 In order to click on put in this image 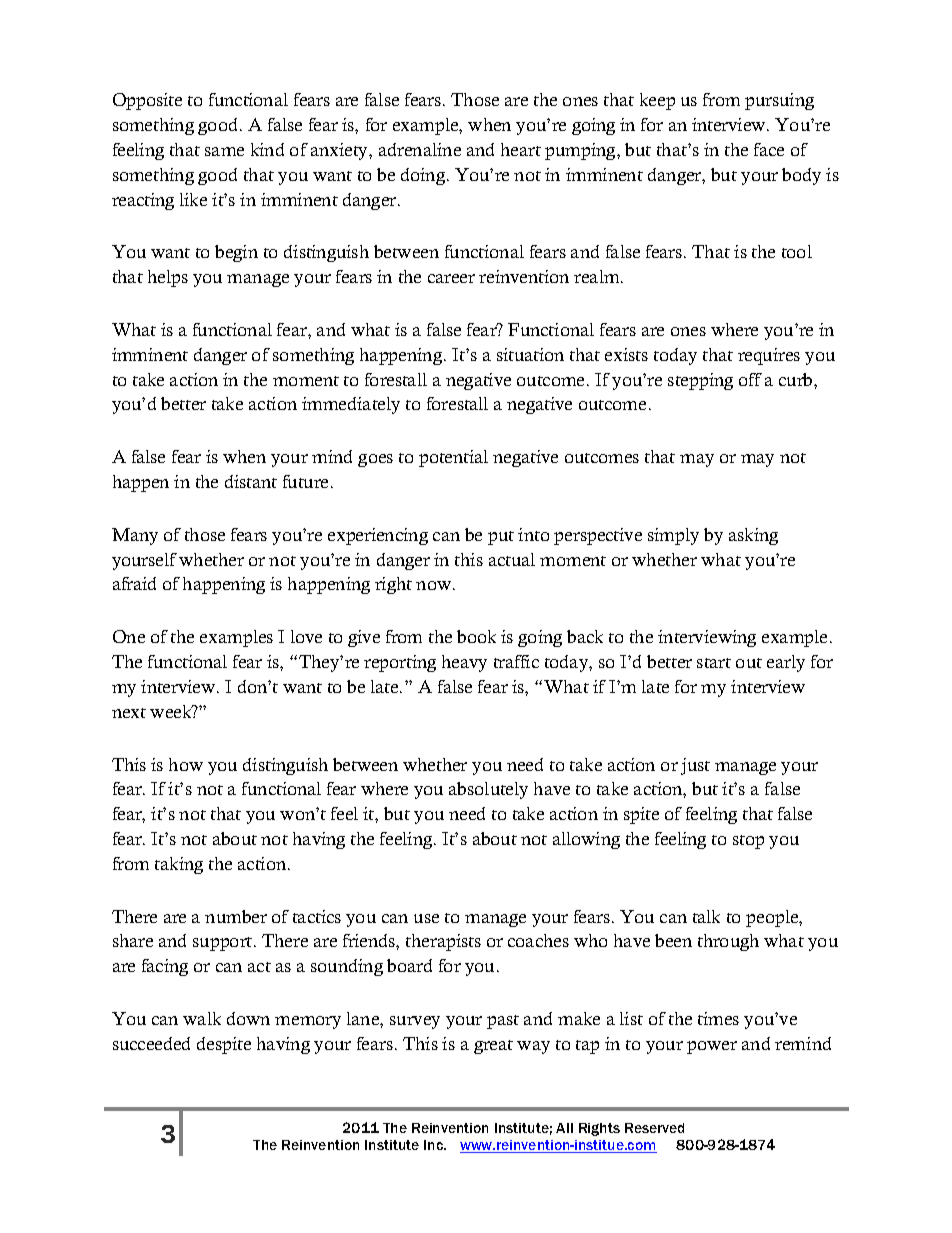, I will do `click(501, 538)`.
